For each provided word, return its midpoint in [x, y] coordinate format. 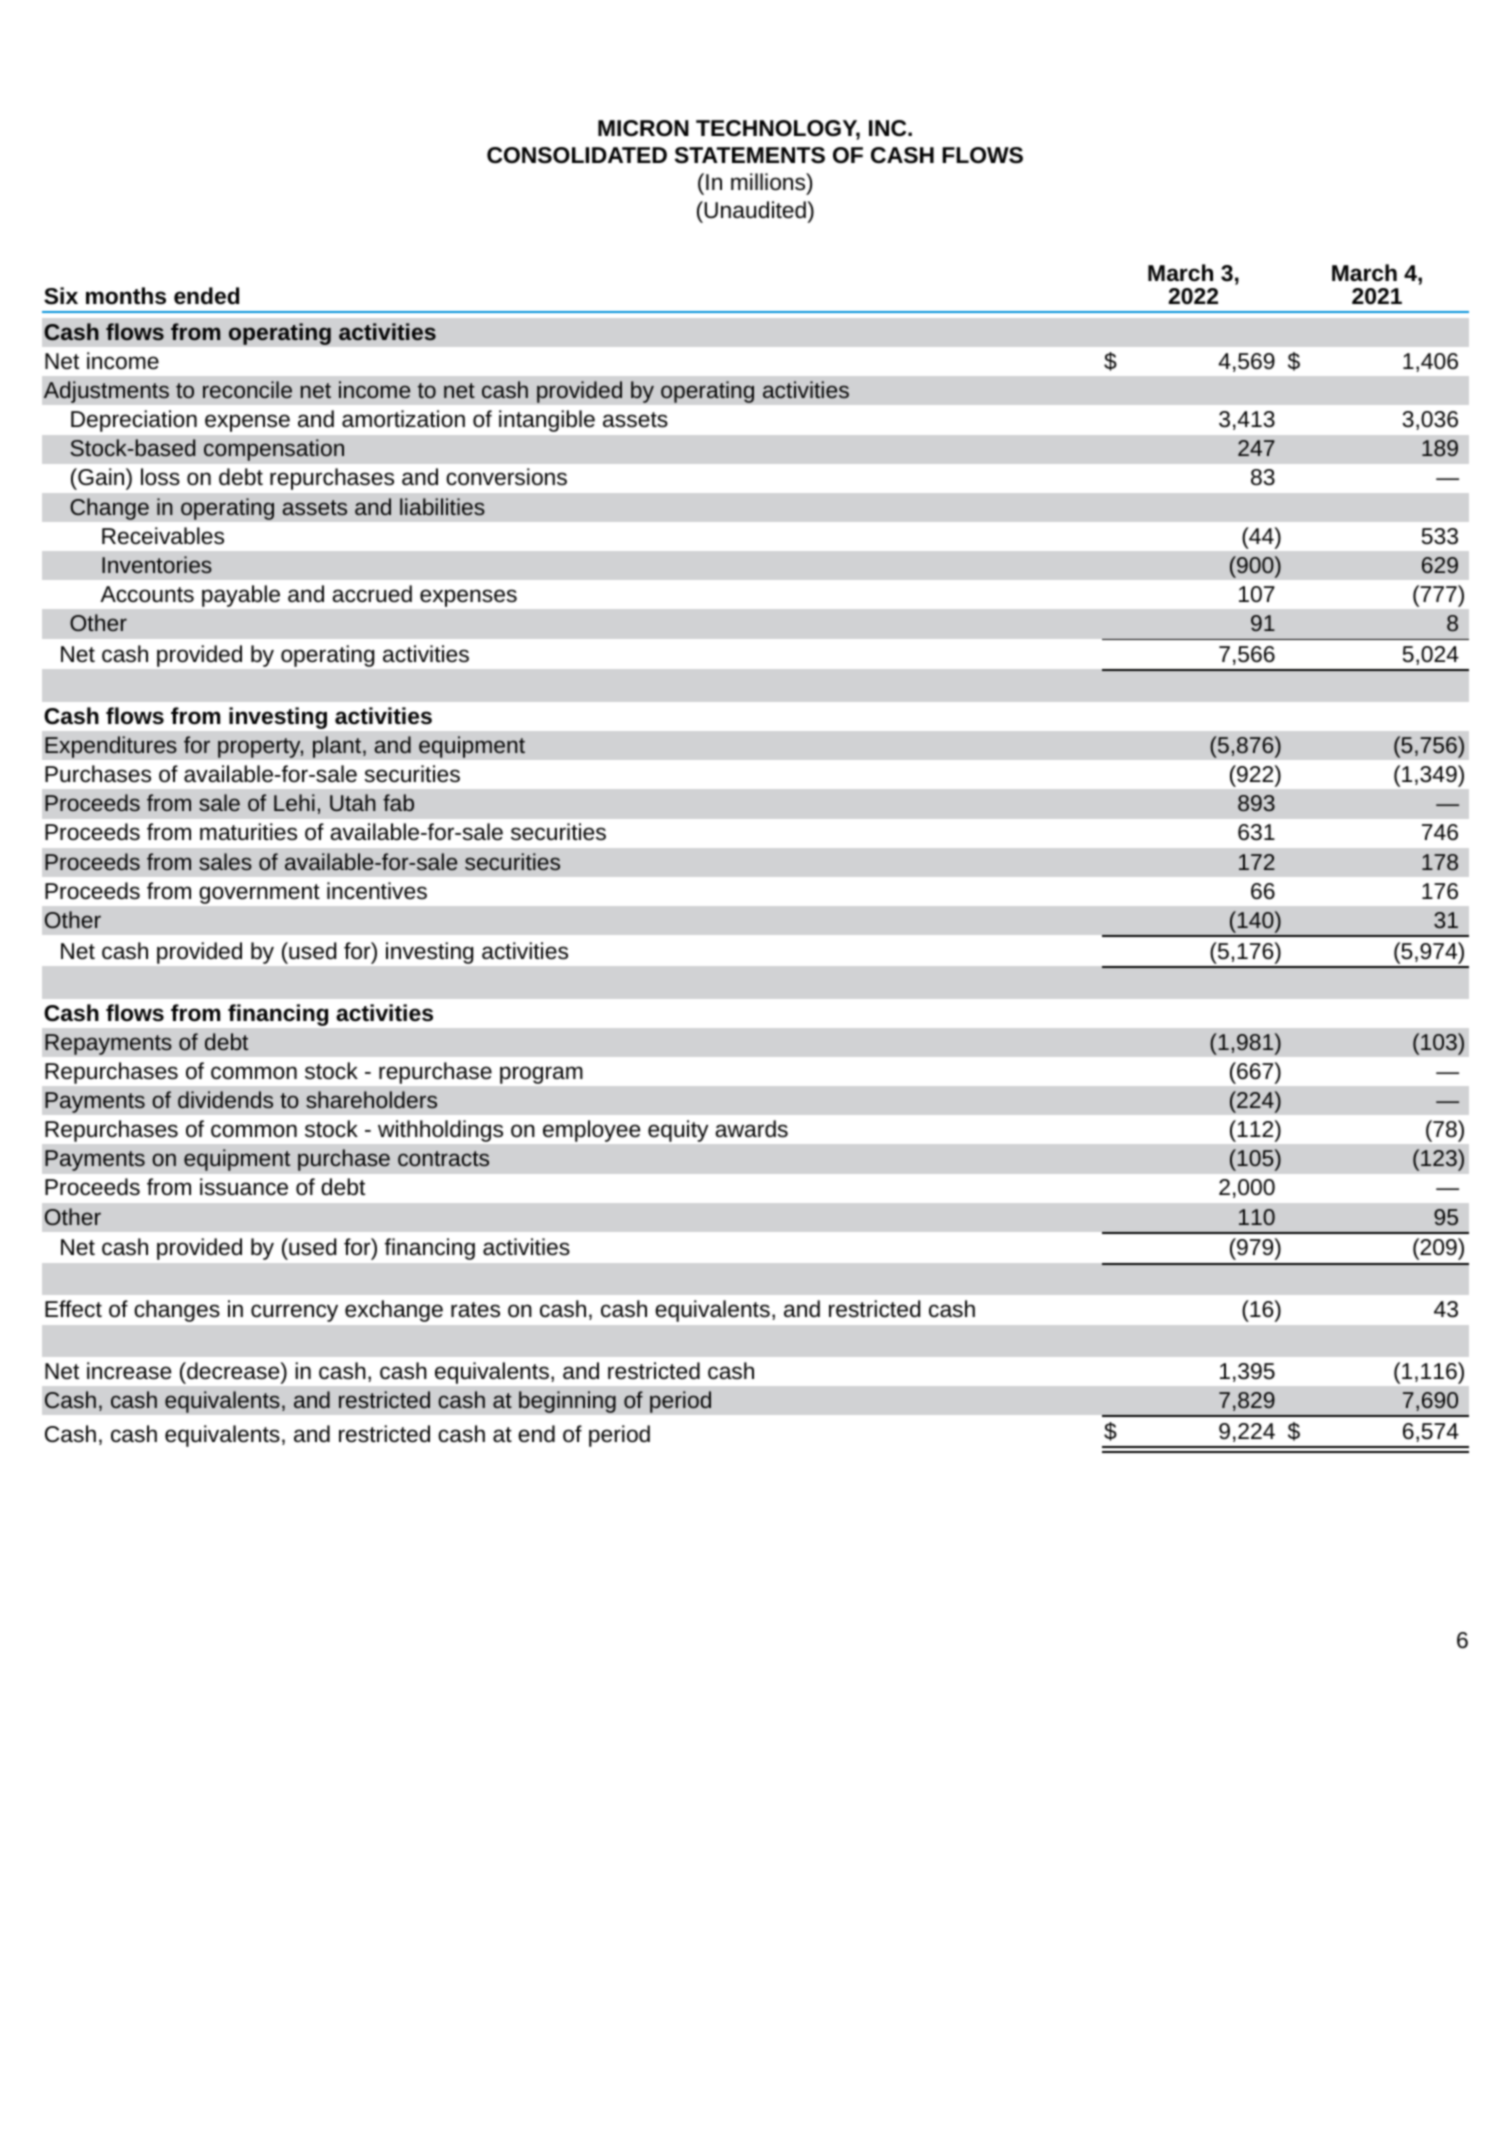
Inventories [157, 564]
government [260, 894]
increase [129, 1371]
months [126, 296]
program [541, 1075]
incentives [377, 891]
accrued [372, 594]
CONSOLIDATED [577, 155]
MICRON [643, 128]
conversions [506, 477]
